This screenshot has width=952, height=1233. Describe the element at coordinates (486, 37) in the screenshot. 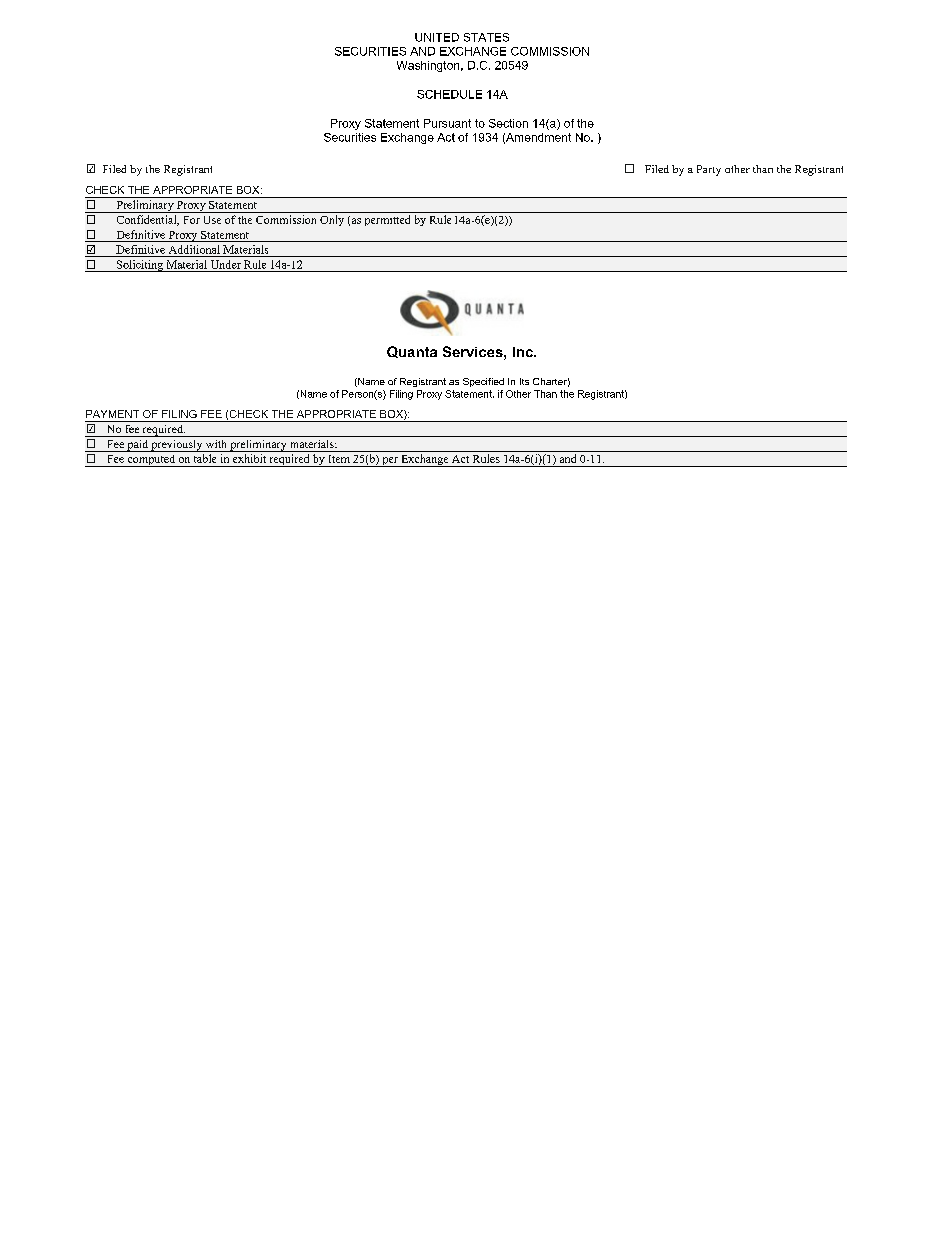

I see `STATES` at that location.
